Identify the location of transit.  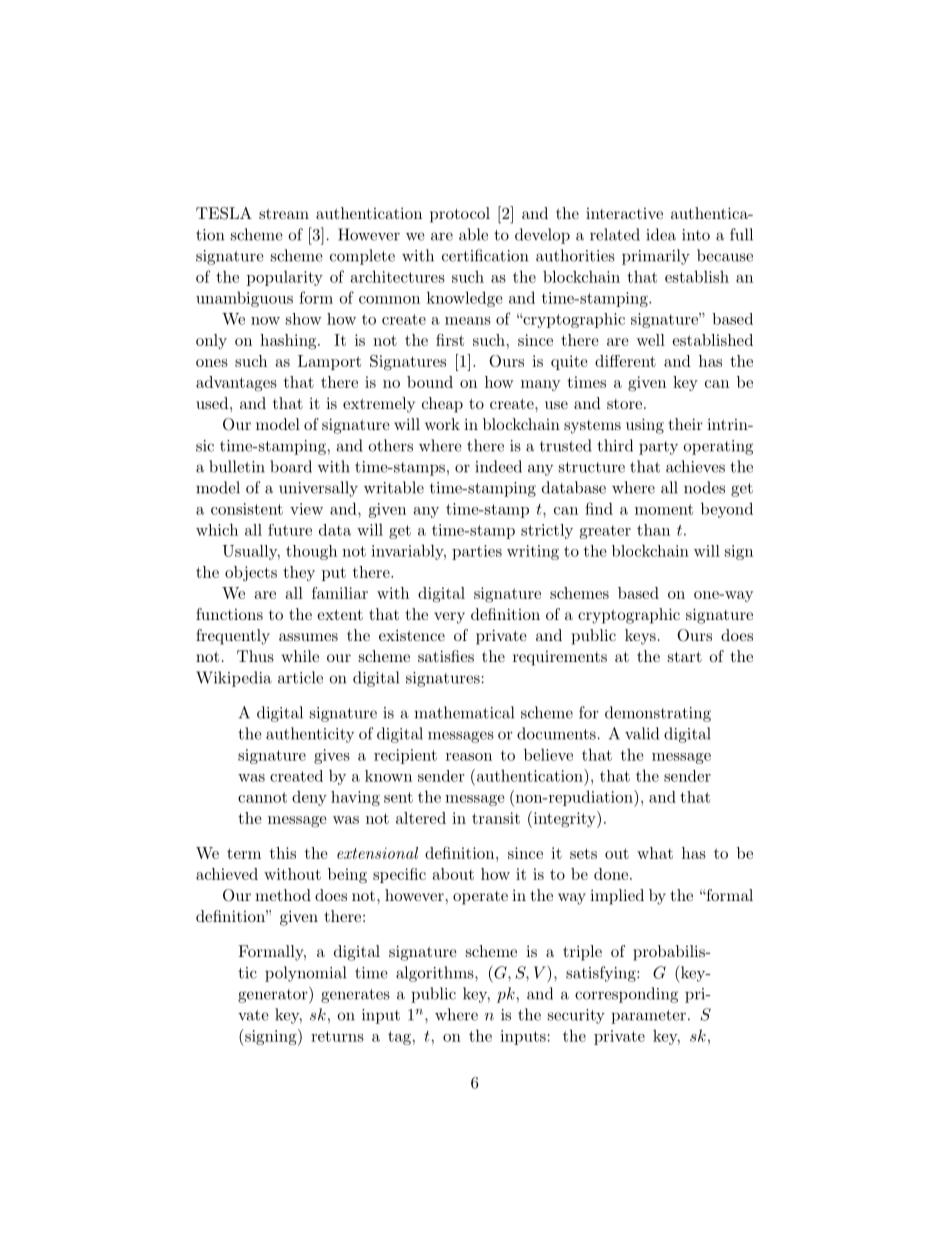
(496, 818).
